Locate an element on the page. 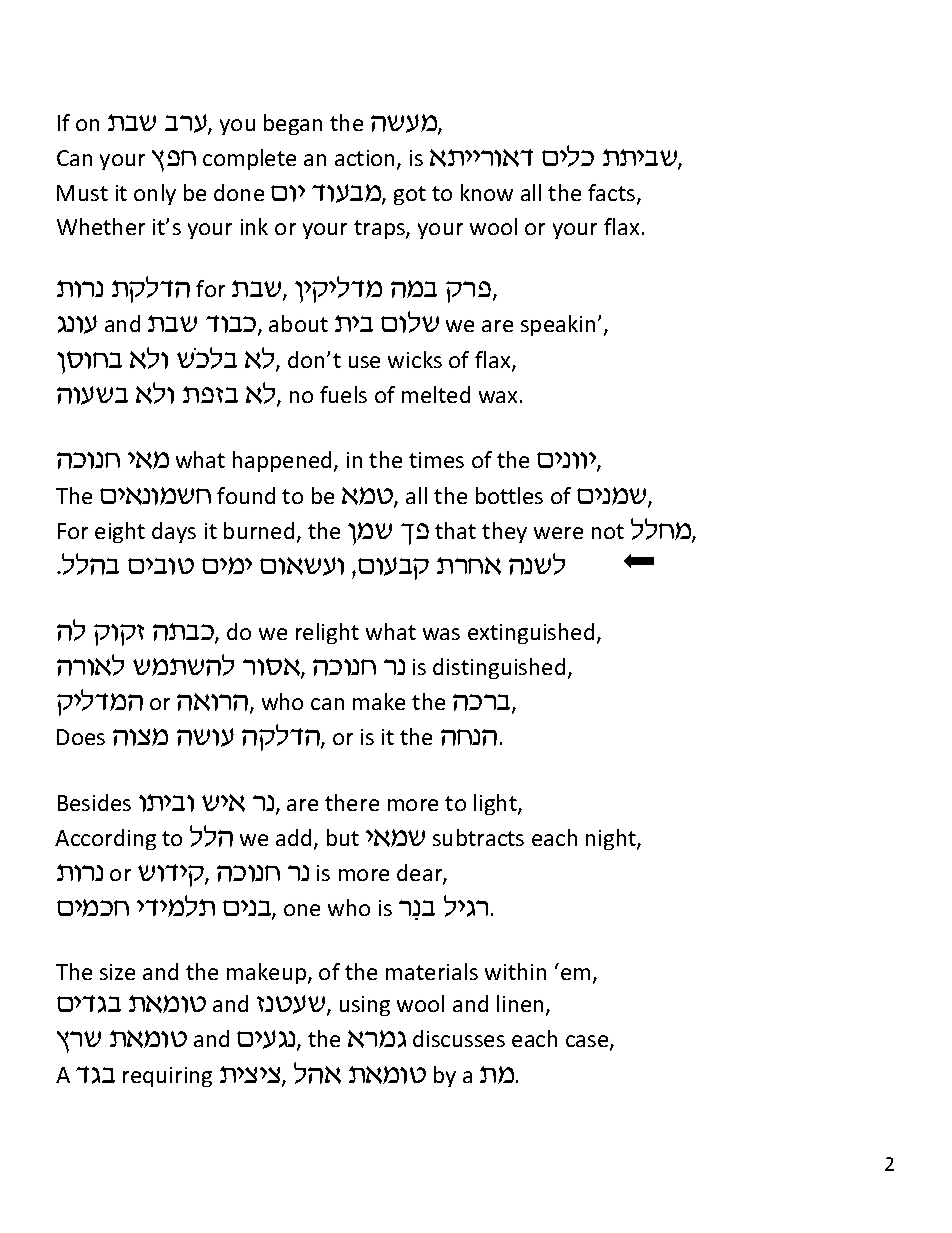 The height and width of the image is (1233, 952). know is located at coordinates (487, 192).
